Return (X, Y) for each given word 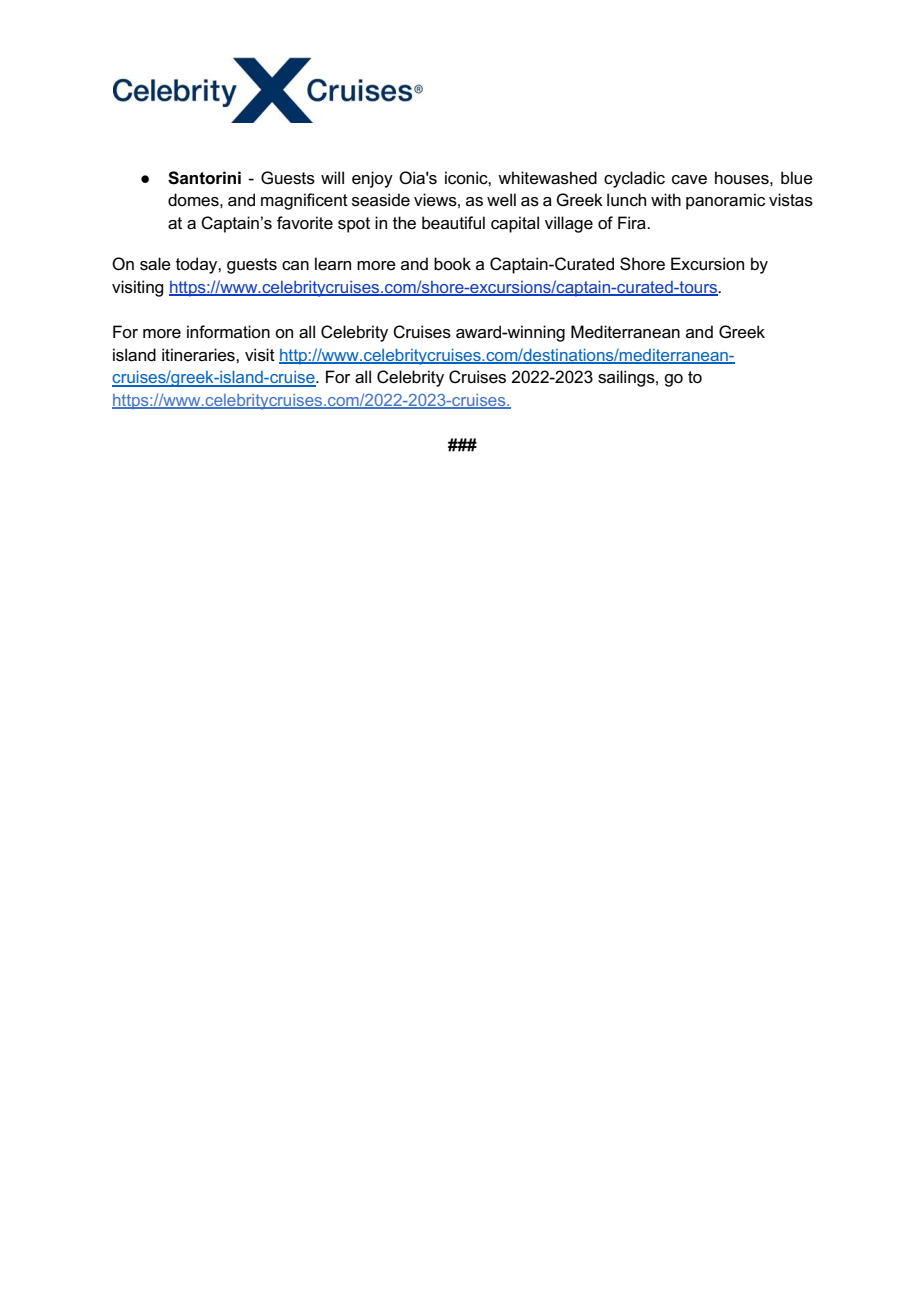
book (452, 263)
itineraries (199, 355)
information (228, 332)
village (569, 224)
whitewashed (547, 178)
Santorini (204, 178)
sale (155, 264)
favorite (305, 223)
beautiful (453, 223)
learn (333, 263)
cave (689, 180)
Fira (633, 223)
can (295, 266)
